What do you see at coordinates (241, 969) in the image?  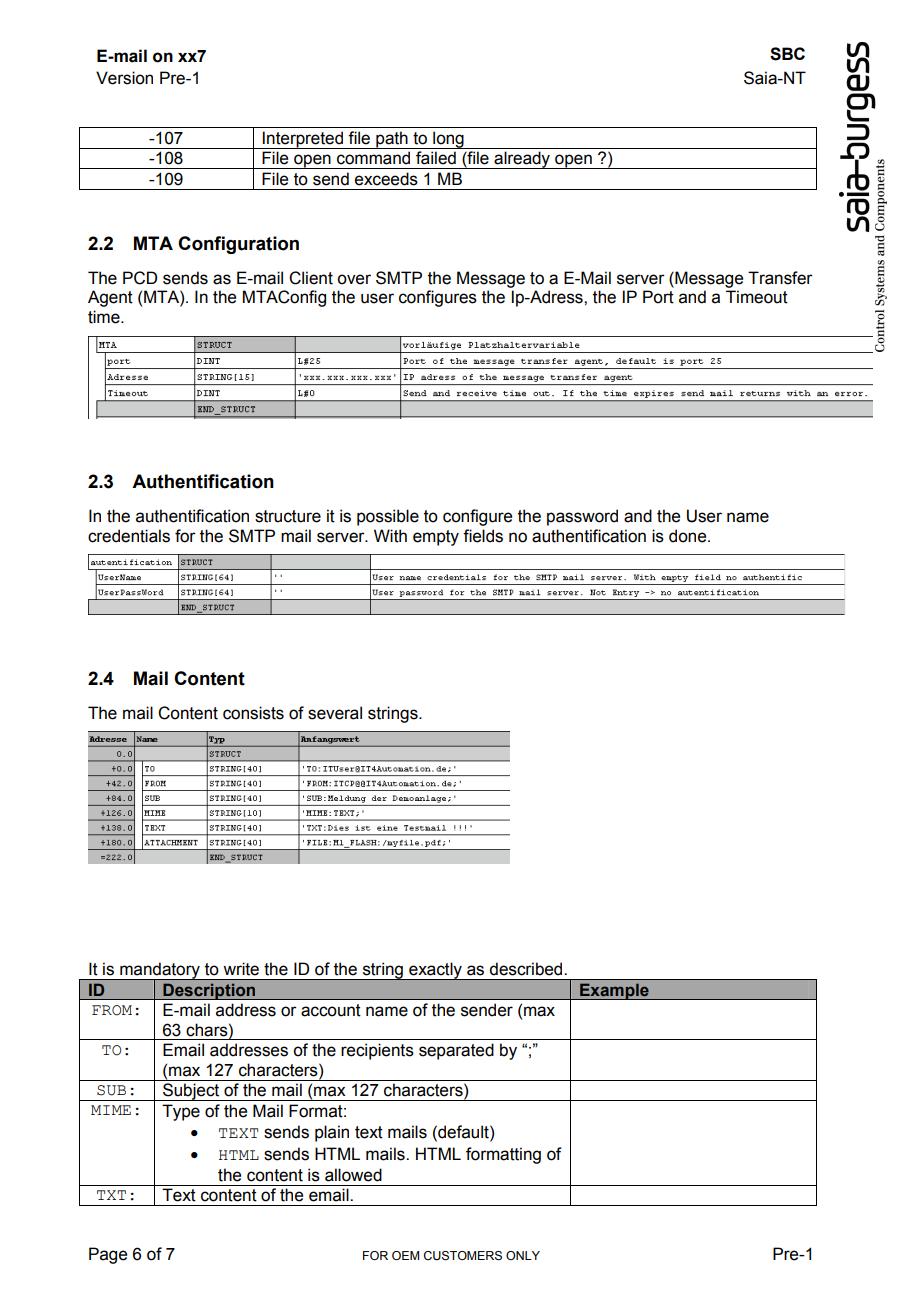 I see `write` at bounding box center [241, 969].
